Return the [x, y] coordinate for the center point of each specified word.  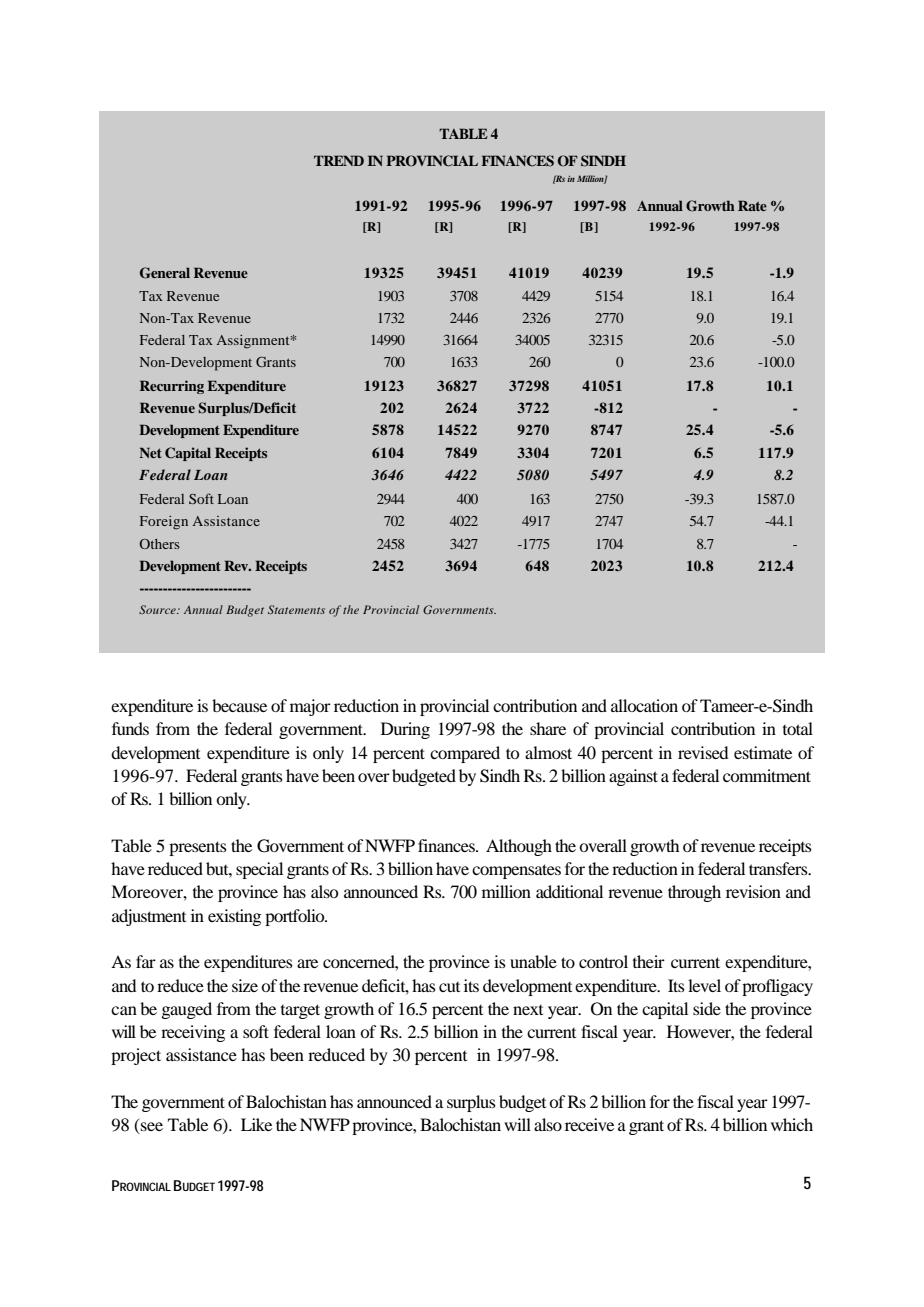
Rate [752, 205]
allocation [644, 705]
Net [150, 452]
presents [198, 848]
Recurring [172, 387]
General [165, 273]
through [694, 893]
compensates [516, 871]
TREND [339, 160]
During [405, 730]
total [798, 728]
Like [256, 1124]
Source [158, 609]
